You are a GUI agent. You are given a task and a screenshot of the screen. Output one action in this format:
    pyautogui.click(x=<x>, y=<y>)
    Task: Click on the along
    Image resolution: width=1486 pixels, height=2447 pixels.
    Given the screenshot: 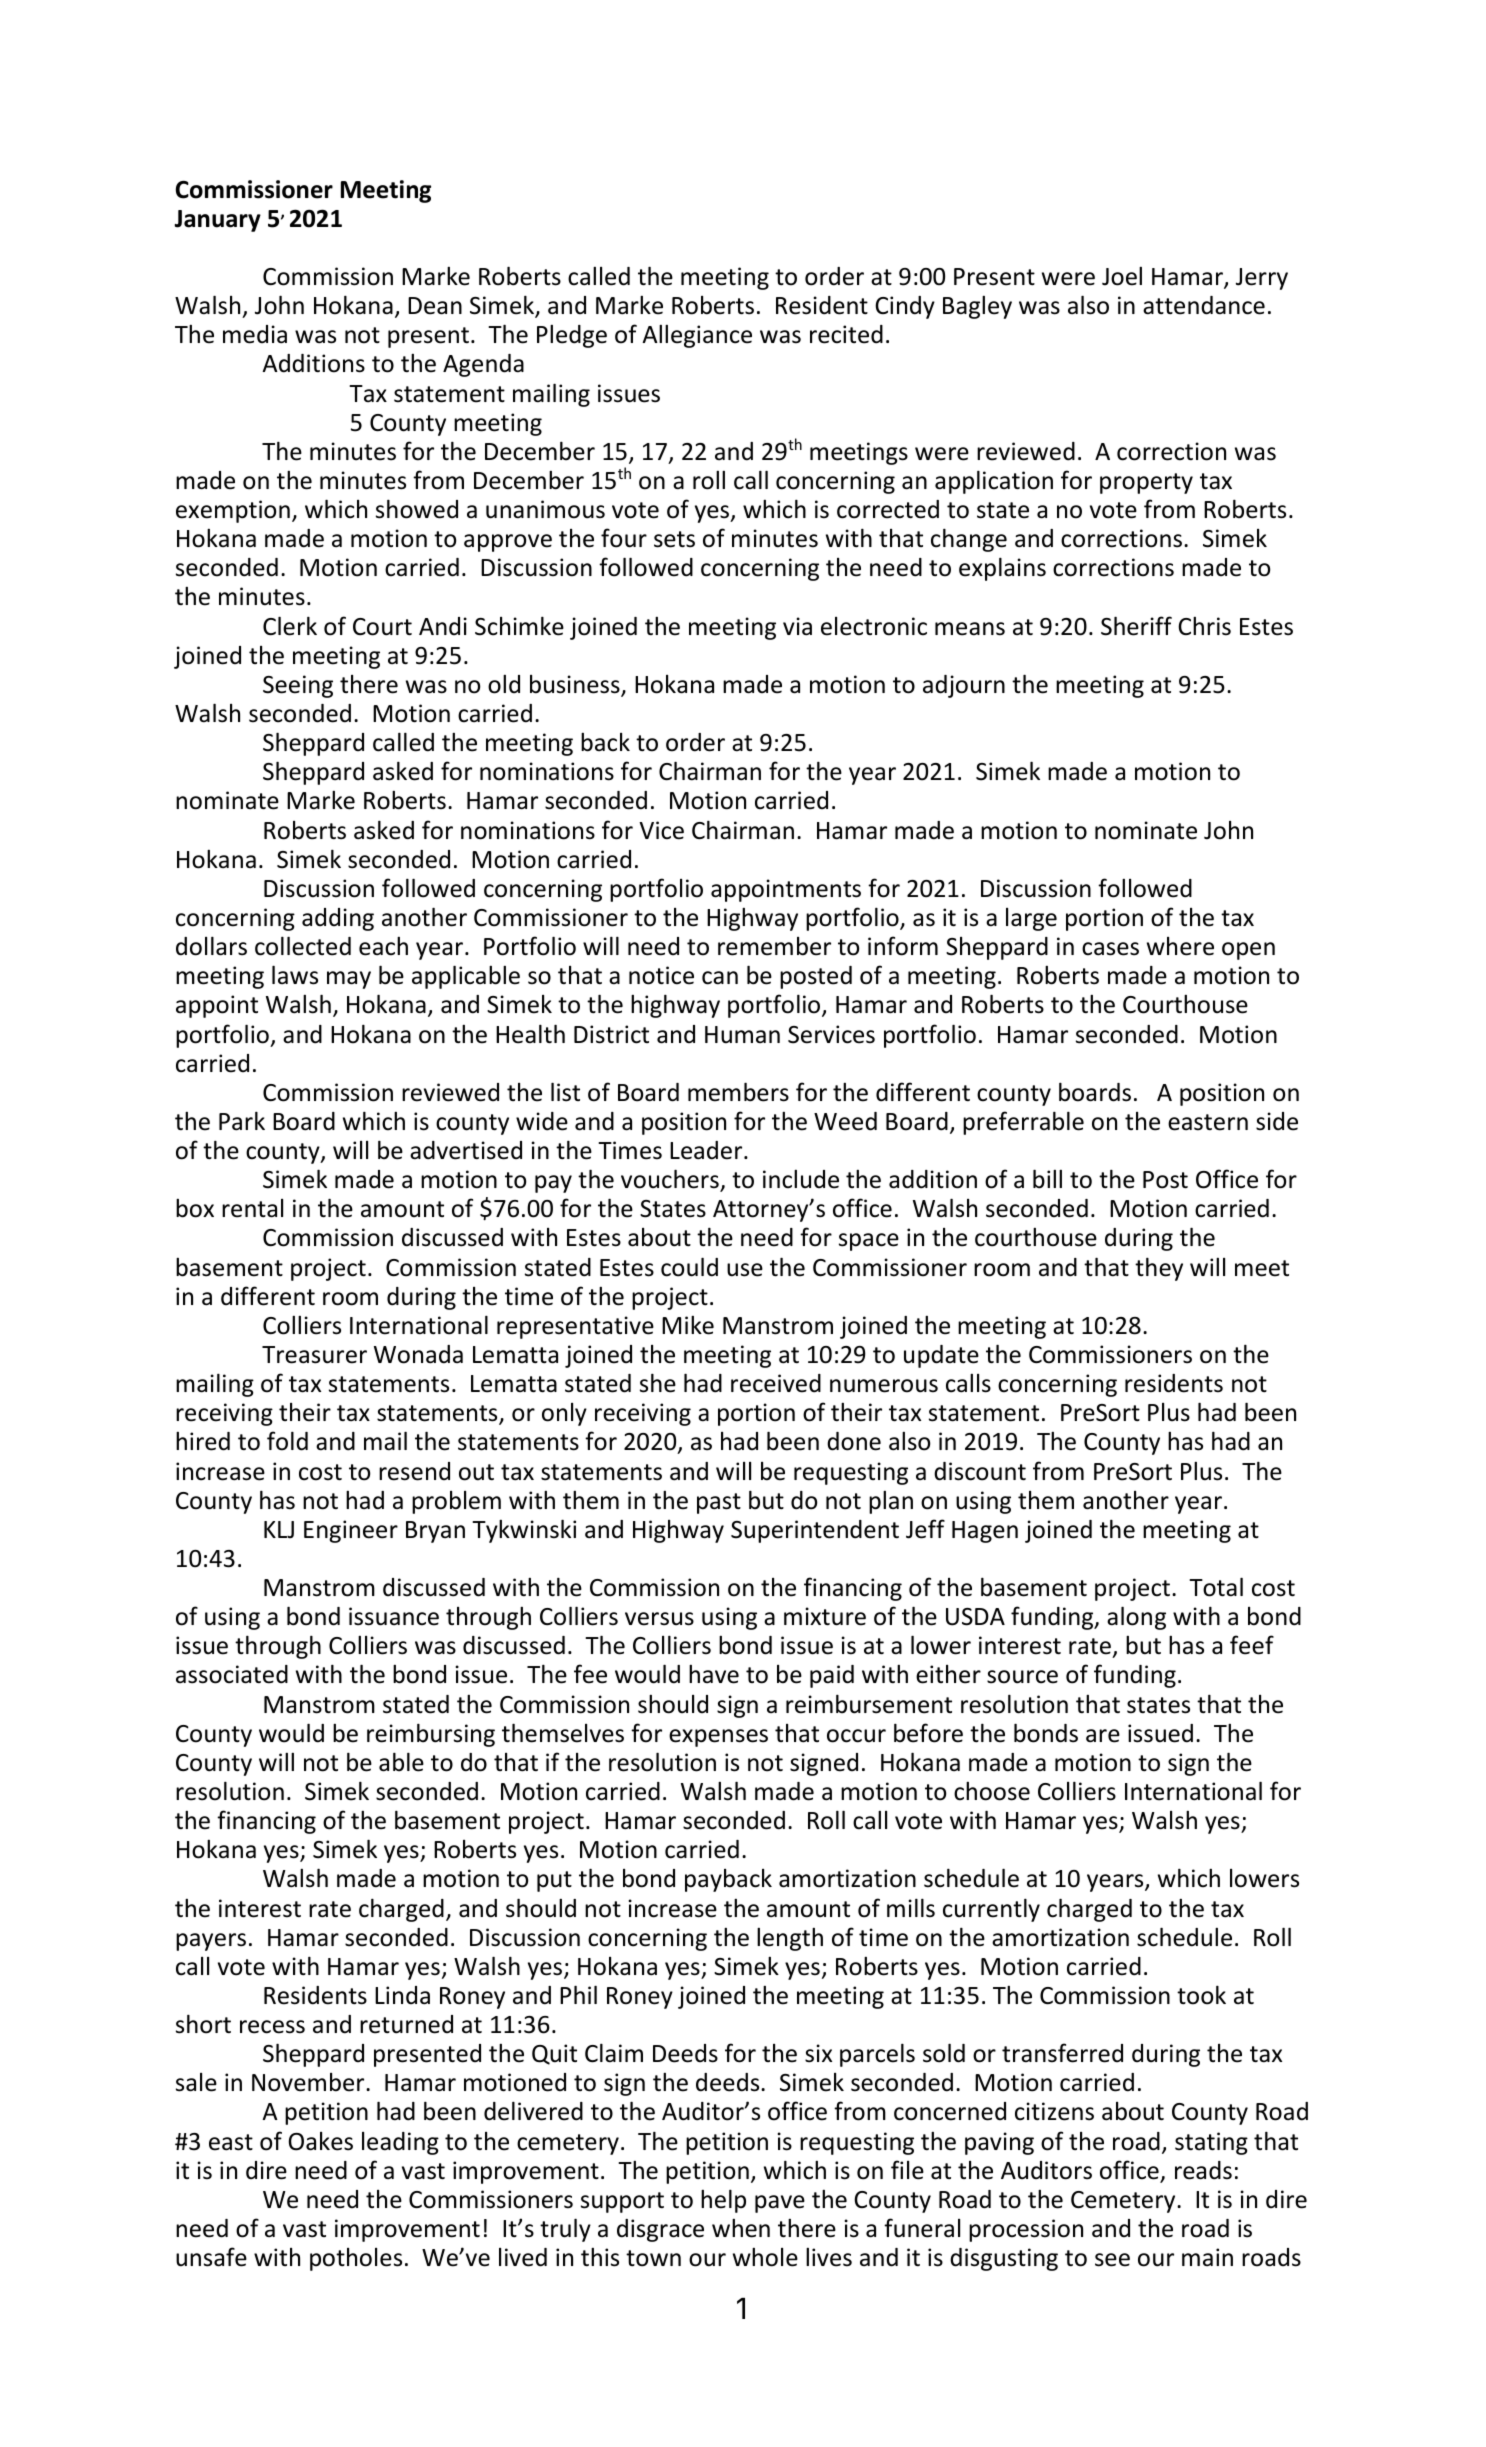 What is the action you would take?
    pyautogui.click(x=1136, y=1618)
